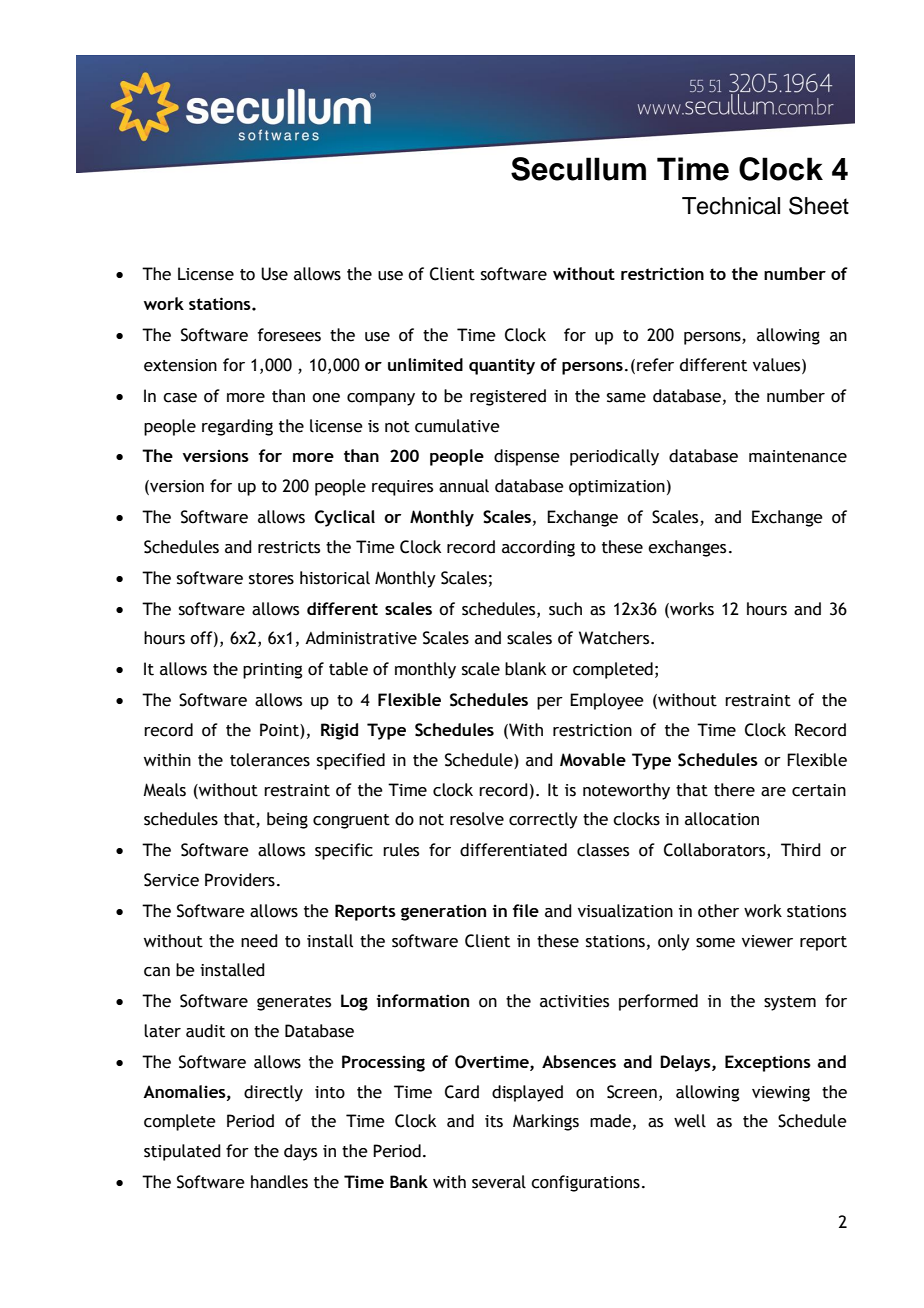  What do you see at coordinates (289, 335) in the image?
I see `foresees` at bounding box center [289, 335].
